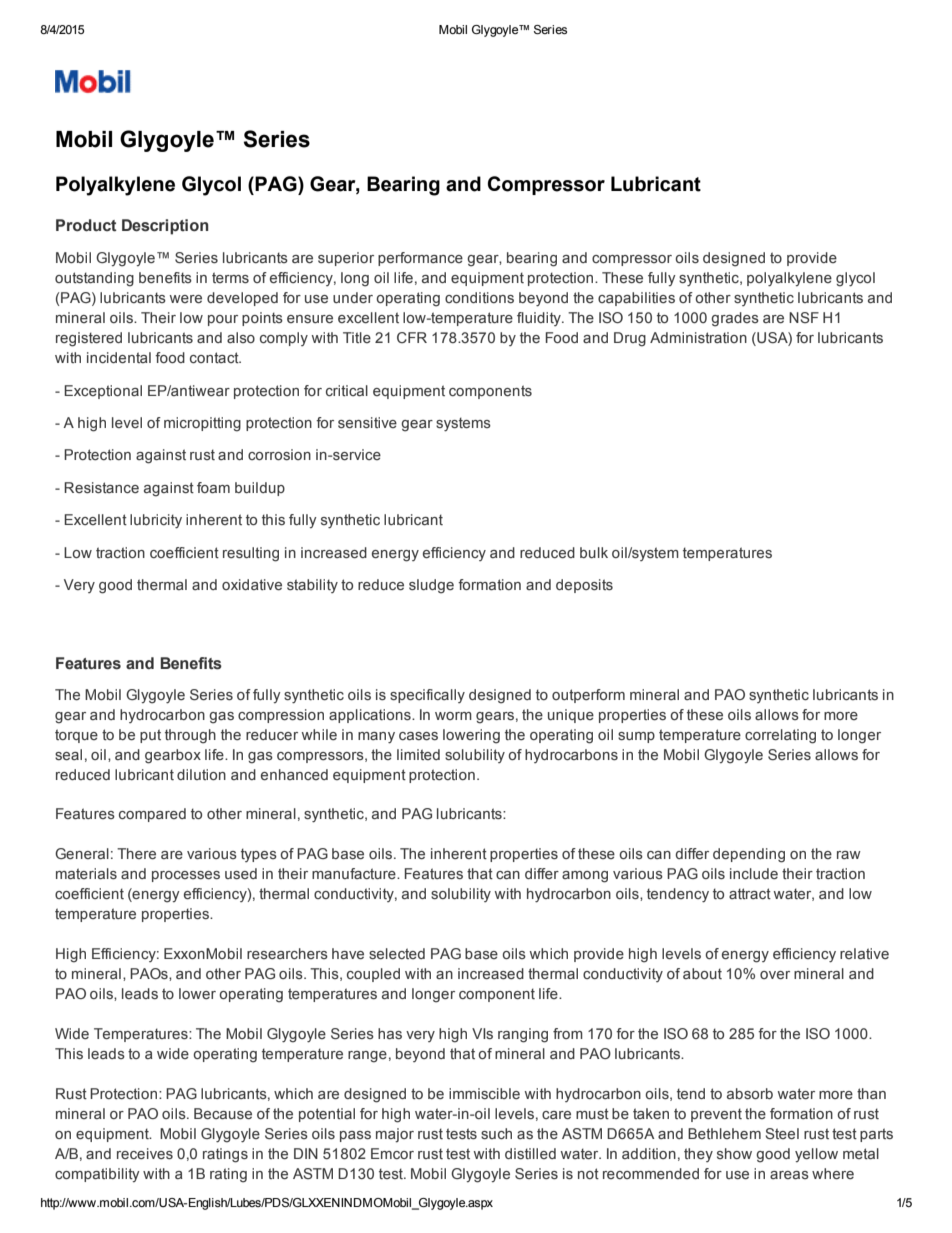  I want to click on sensitive, so click(367, 423).
